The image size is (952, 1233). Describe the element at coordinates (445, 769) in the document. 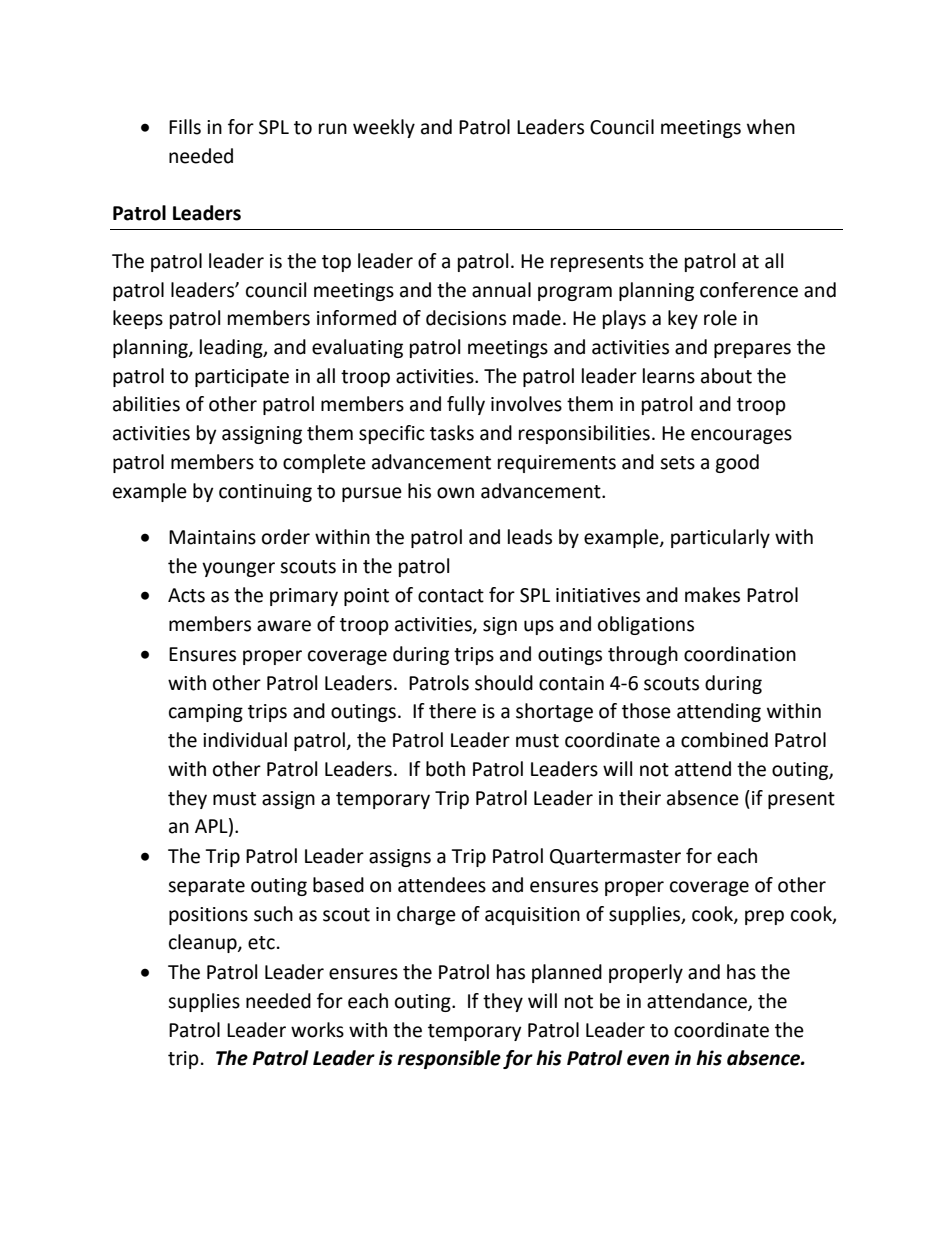

I see `both` at that location.
